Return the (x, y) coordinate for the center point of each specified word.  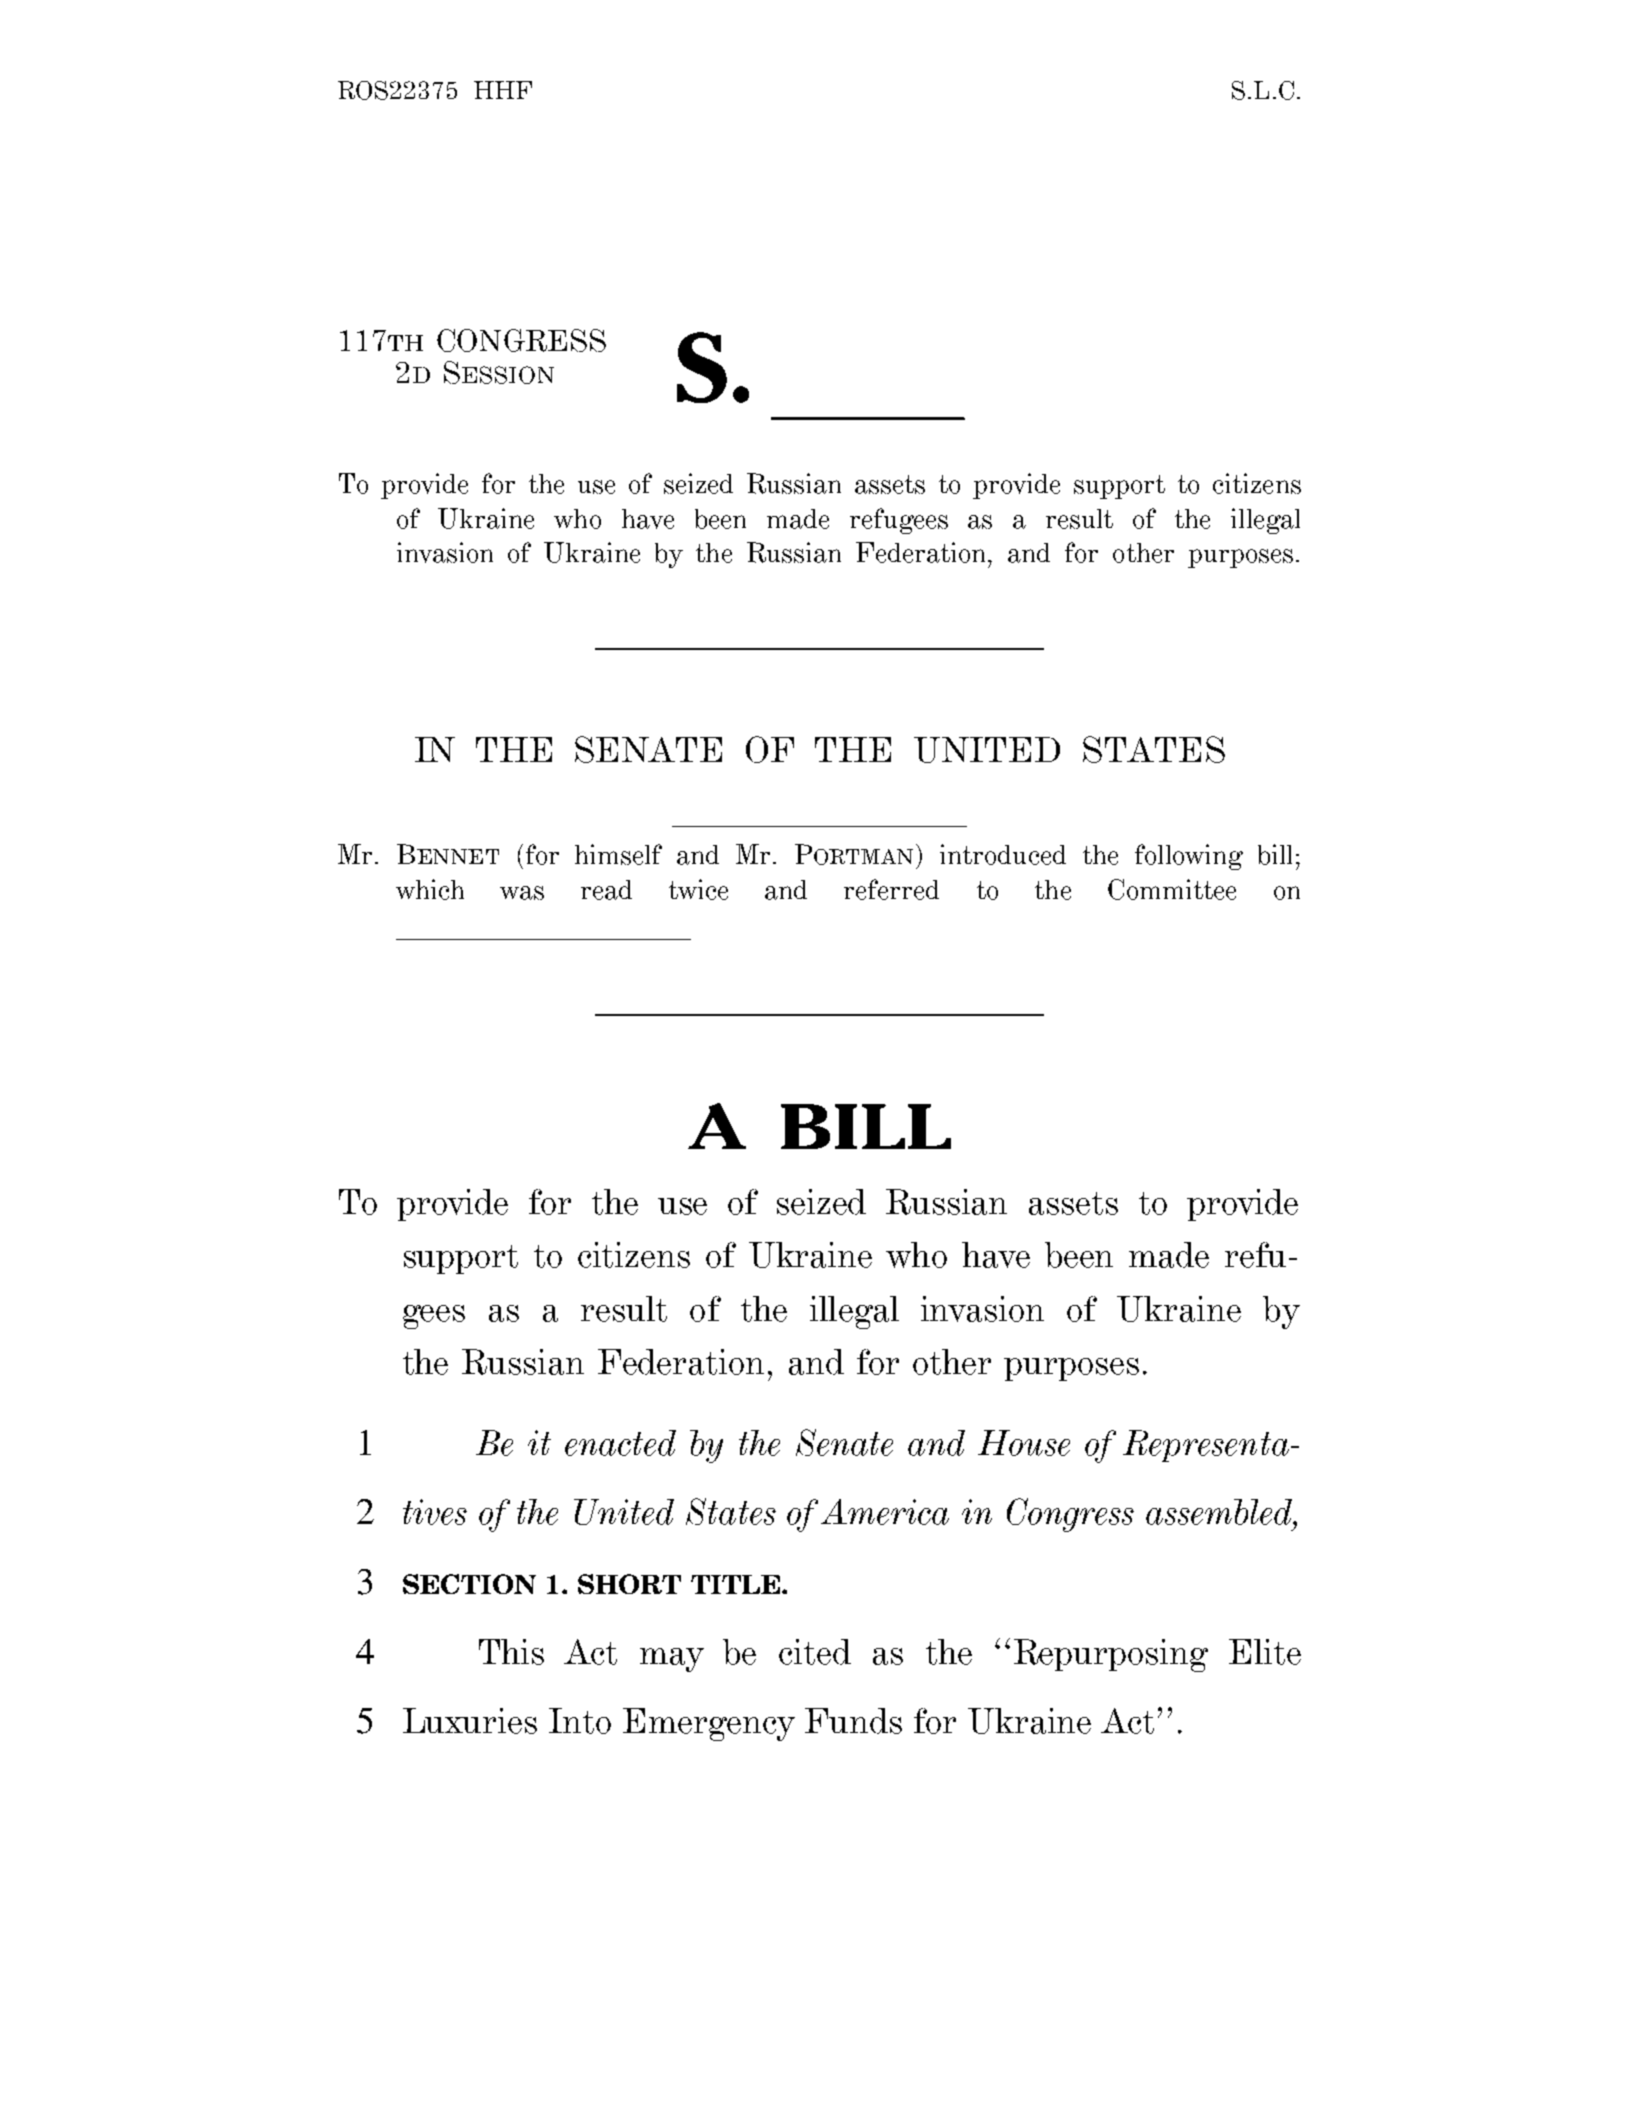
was (522, 893)
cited (815, 1652)
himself (618, 854)
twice (698, 889)
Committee (1172, 889)
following (1189, 857)
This (511, 1652)
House (1024, 1443)
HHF (503, 90)
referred (891, 889)
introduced (1003, 854)
